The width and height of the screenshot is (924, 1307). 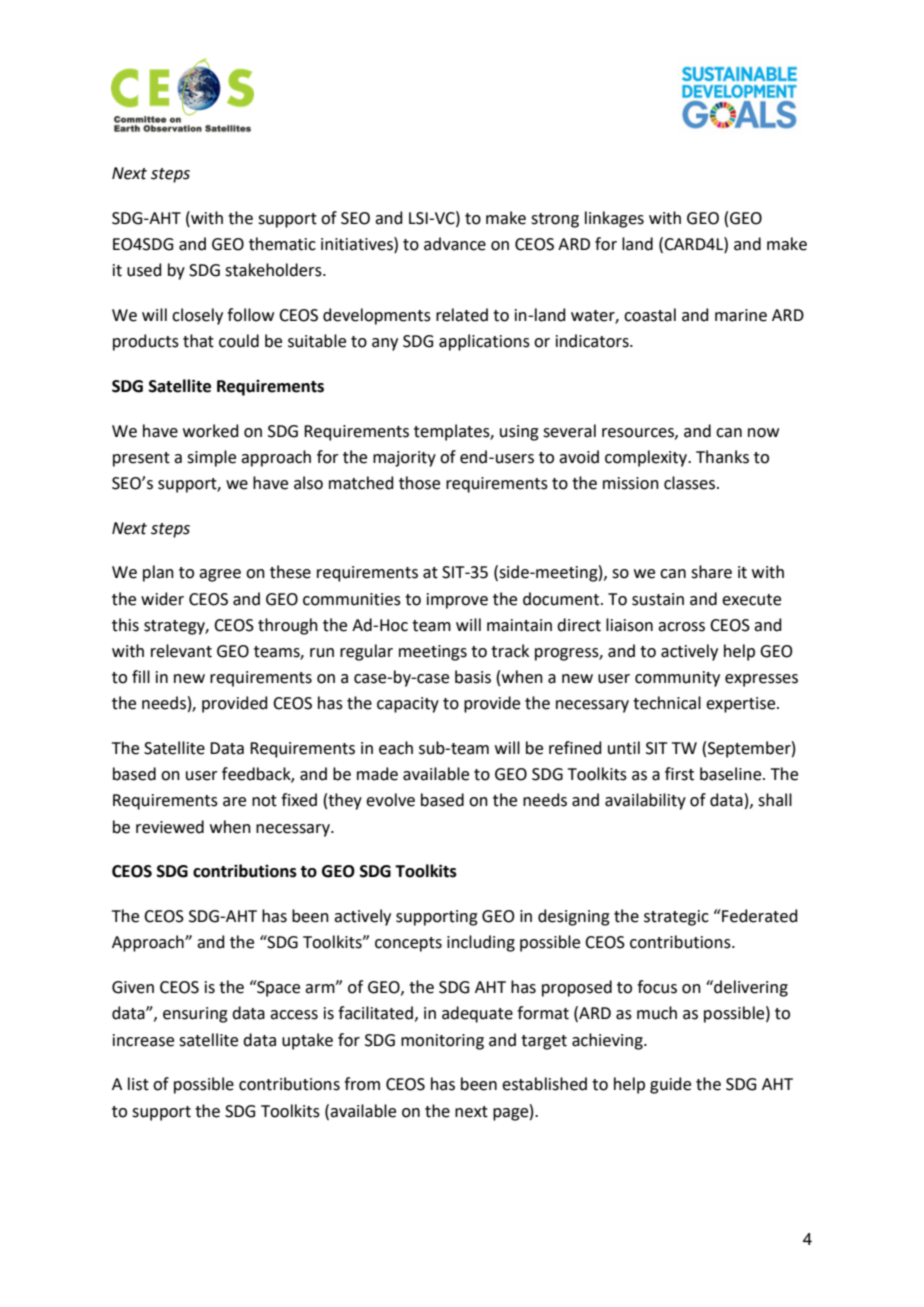 I want to click on basis, so click(x=473, y=677).
